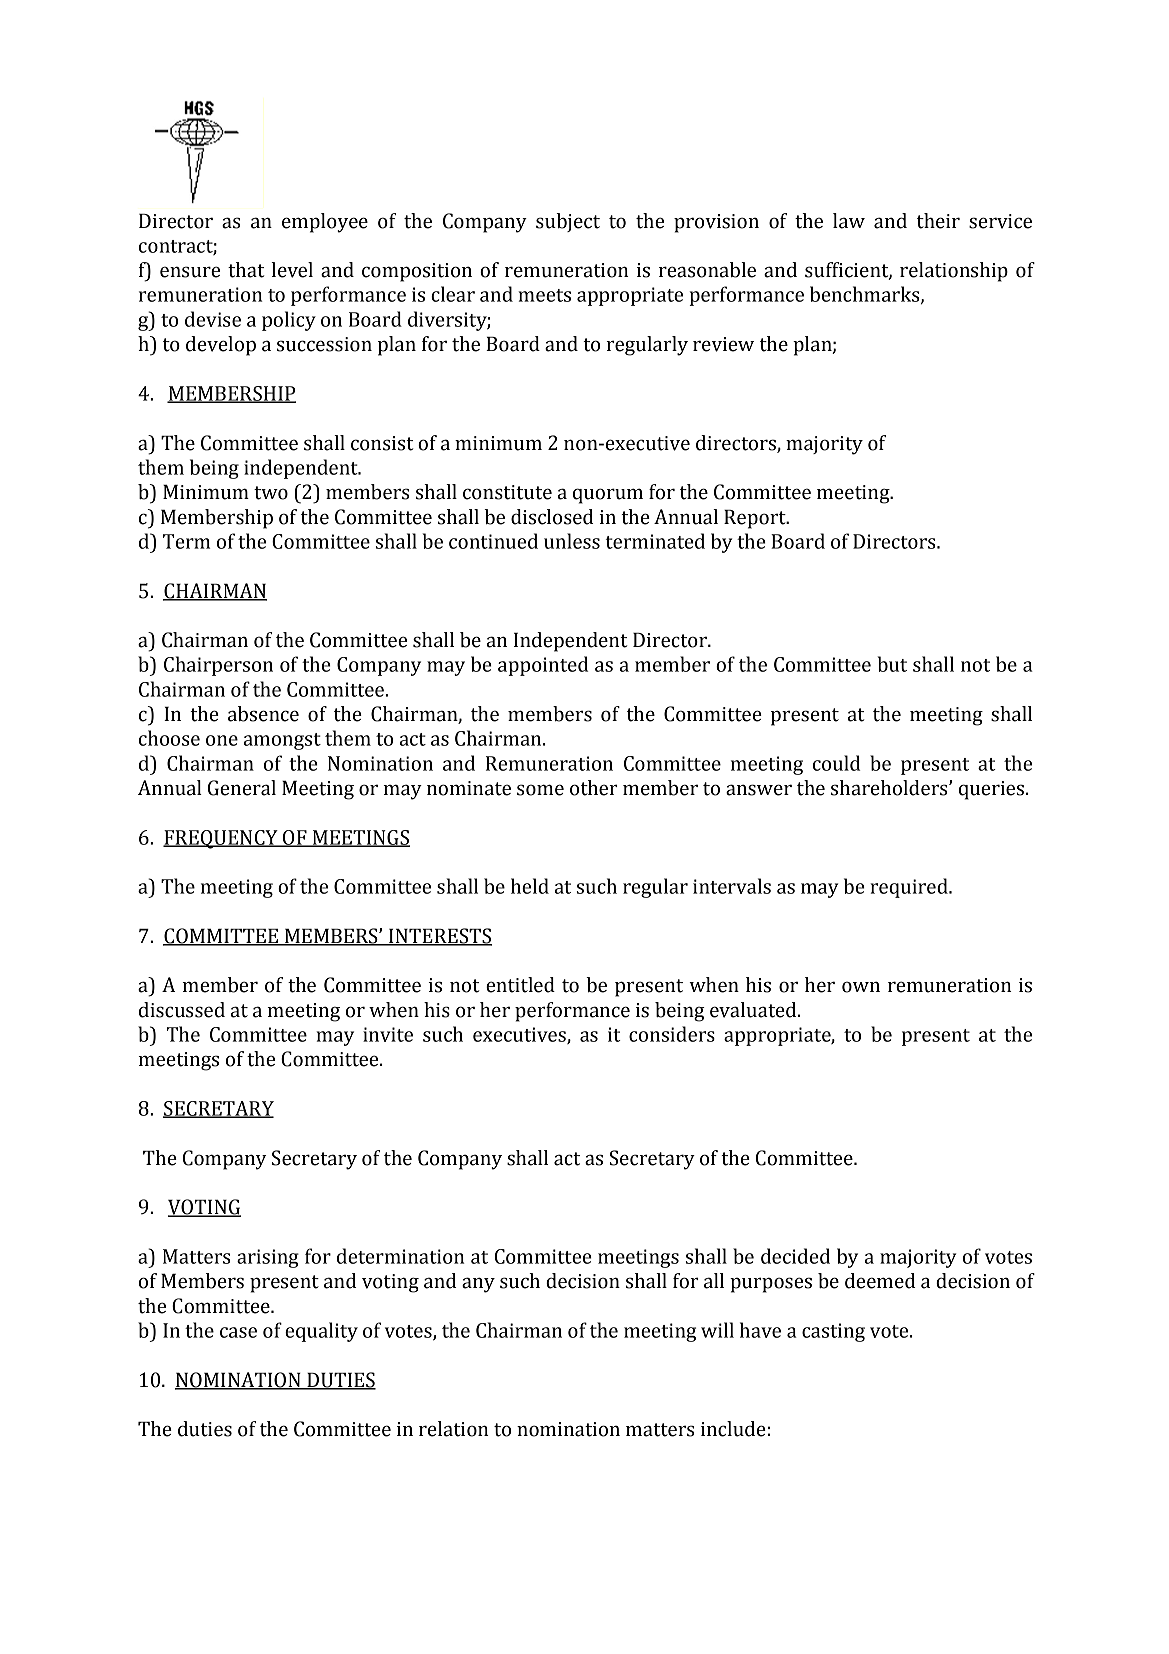  I want to click on appointed, so click(543, 666).
